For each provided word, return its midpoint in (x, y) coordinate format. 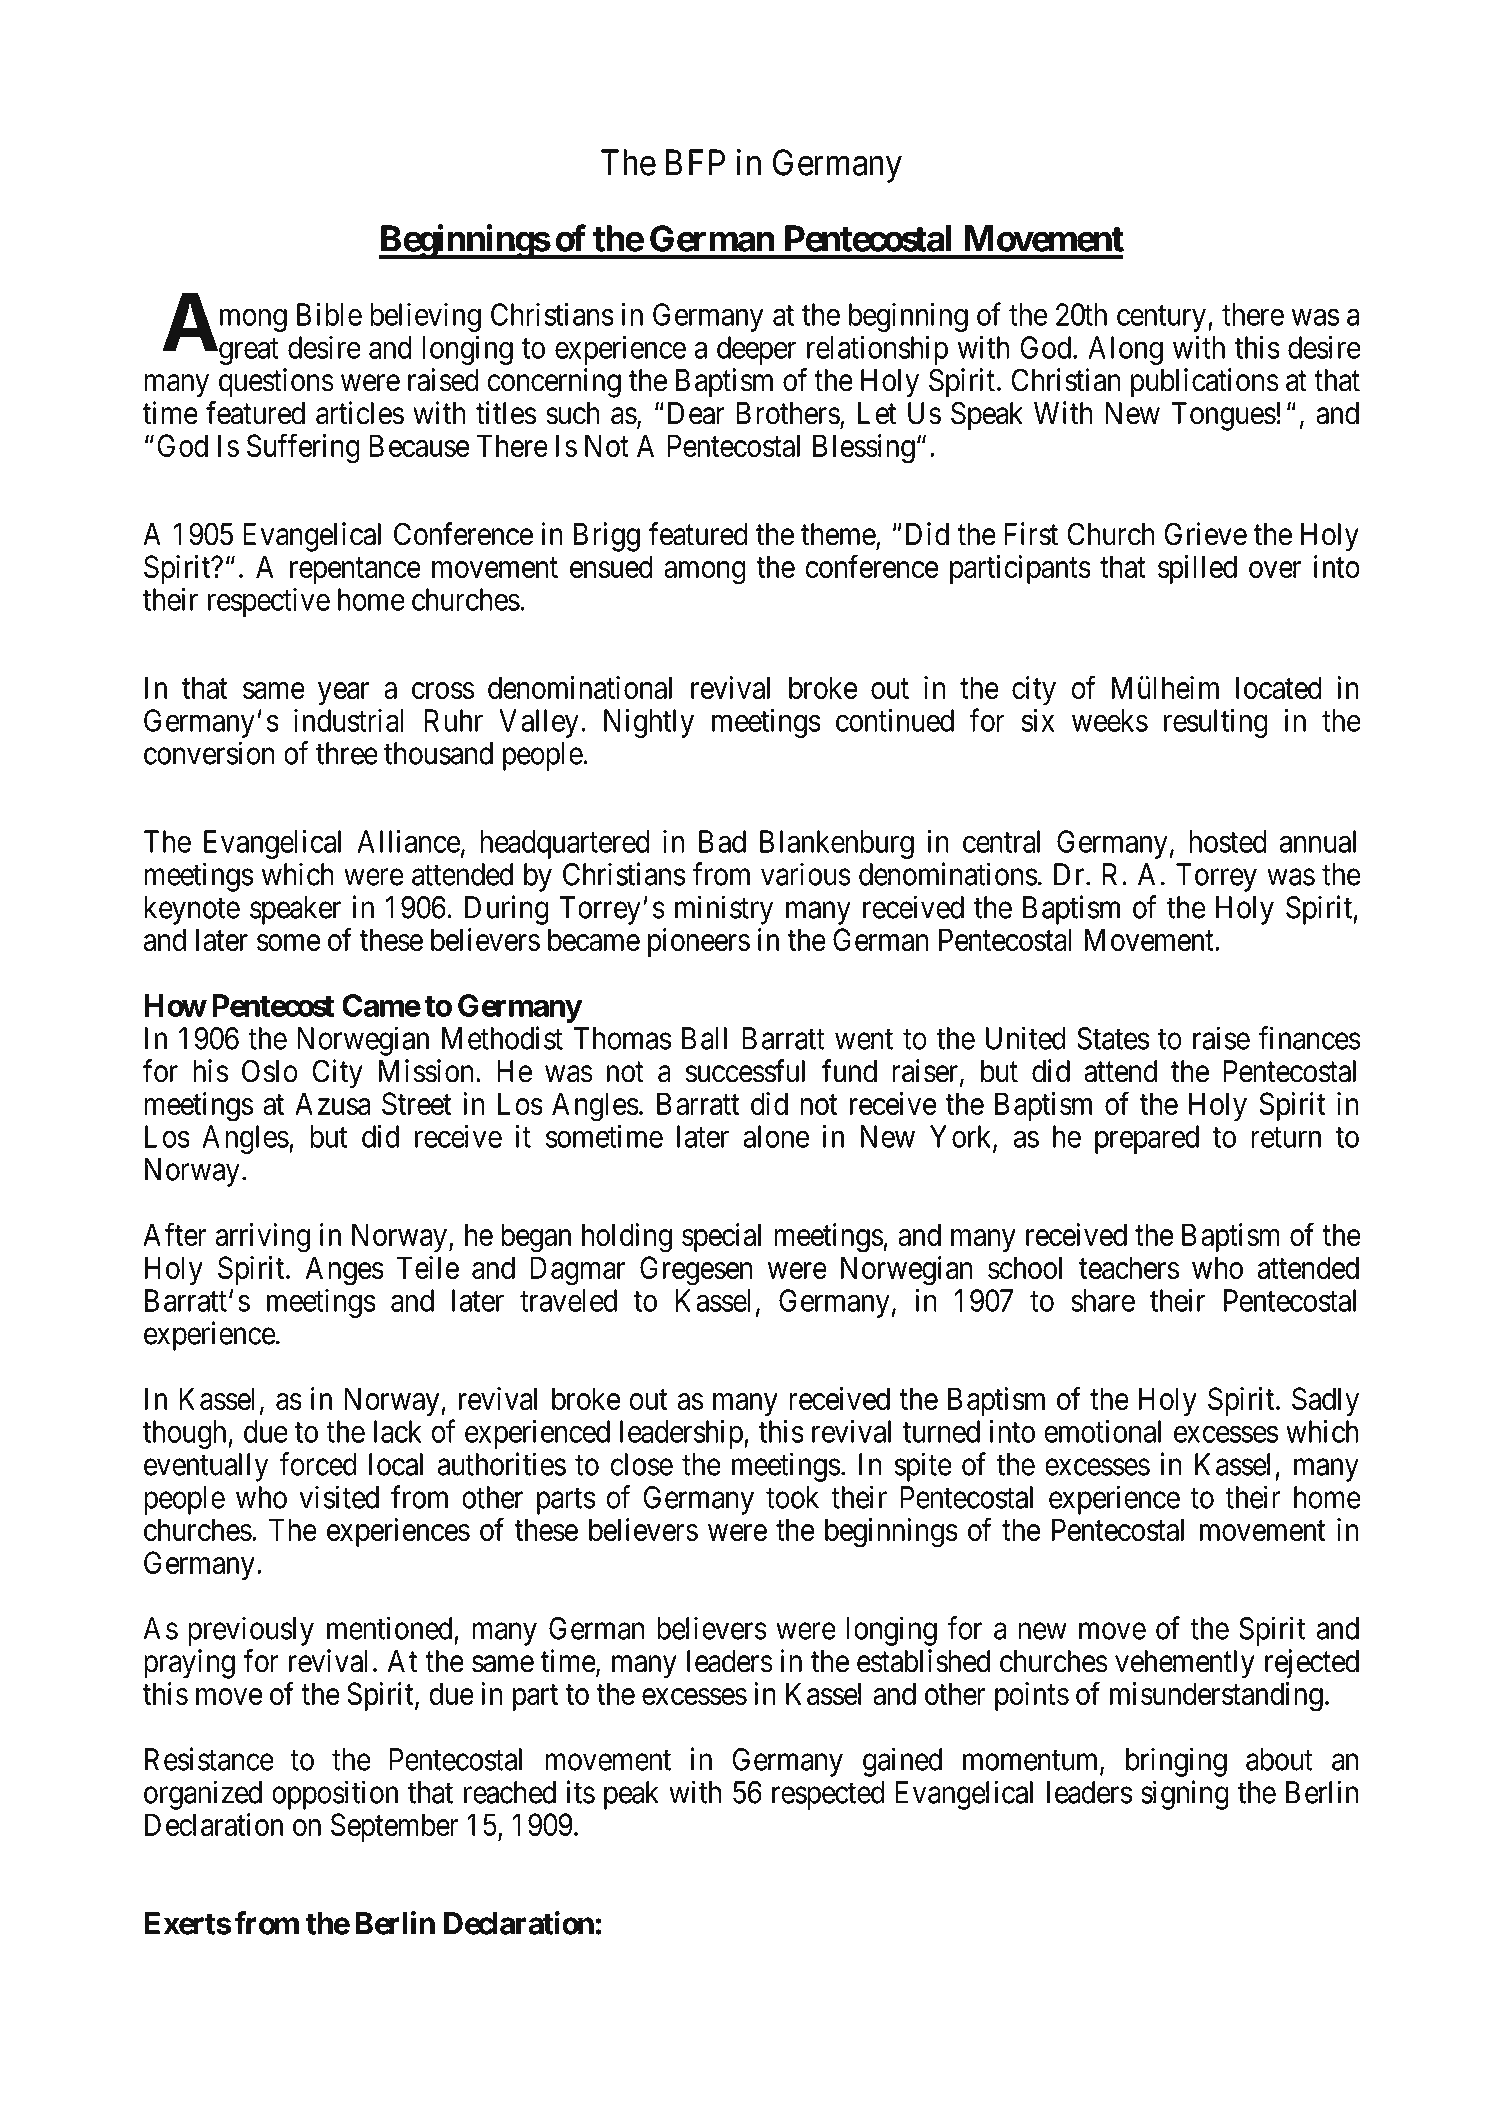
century (1163, 319)
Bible (329, 314)
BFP (695, 163)
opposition (335, 1795)
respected (828, 1795)
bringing (1176, 1762)
